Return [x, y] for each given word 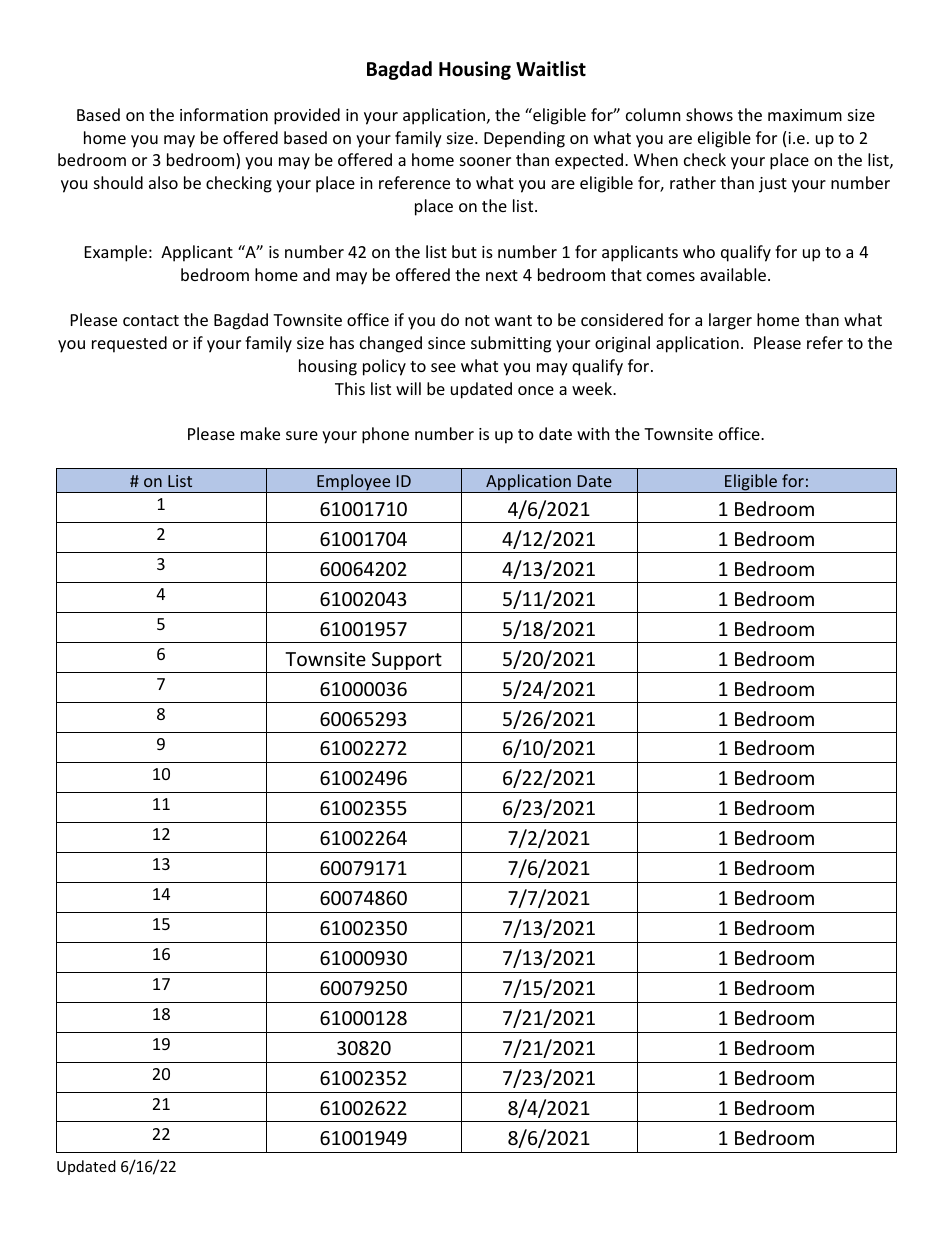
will [408, 388]
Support [407, 661]
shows [709, 114]
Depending [524, 139]
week [593, 388]
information [224, 114]
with [593, 433]
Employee [354, 483]
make [260, 433]
